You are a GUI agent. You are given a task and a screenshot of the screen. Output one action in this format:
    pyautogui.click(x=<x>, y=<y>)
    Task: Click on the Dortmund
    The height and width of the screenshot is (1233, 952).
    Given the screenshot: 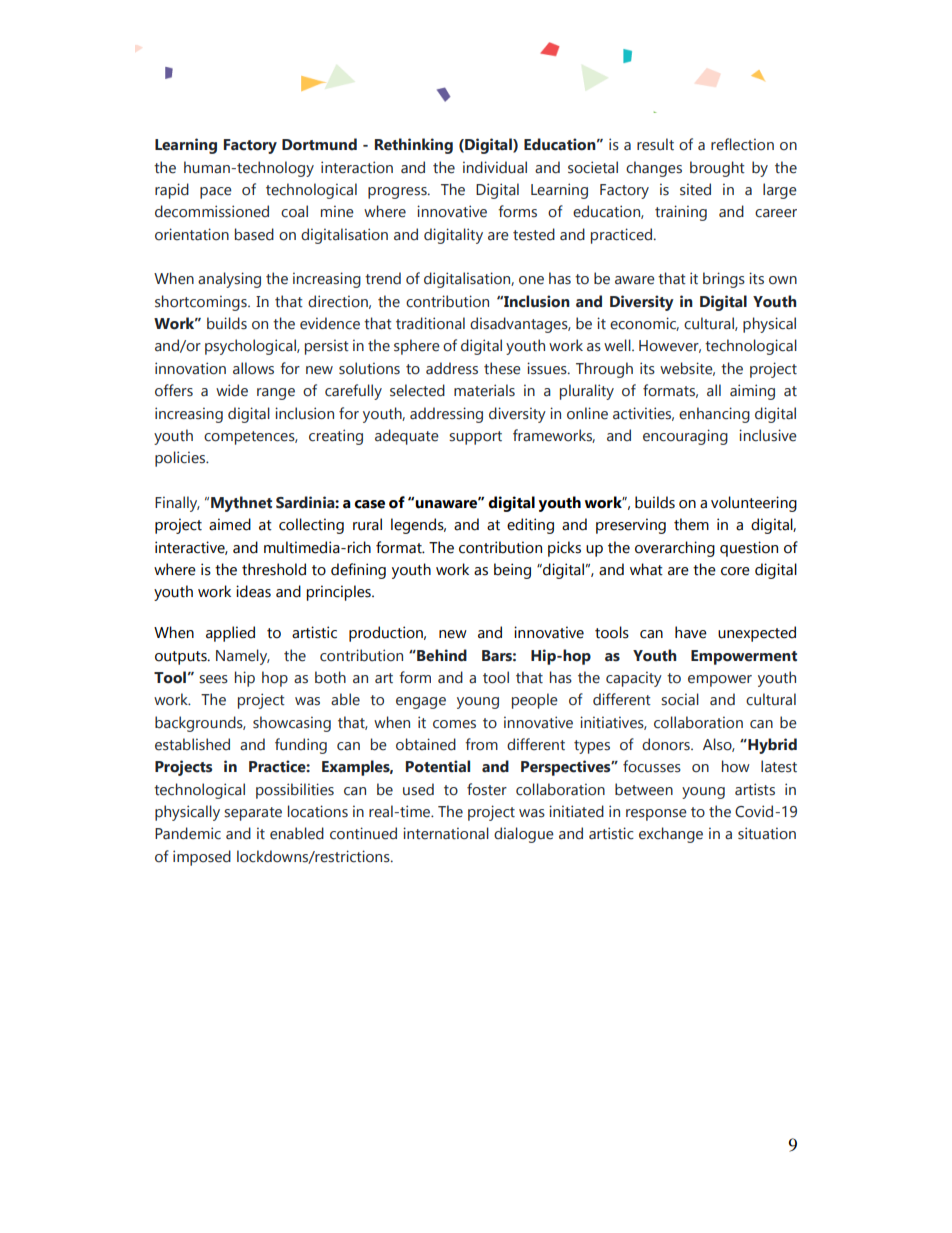 What is the action you would take?
    pyautogui.click(x=319, y=144)
